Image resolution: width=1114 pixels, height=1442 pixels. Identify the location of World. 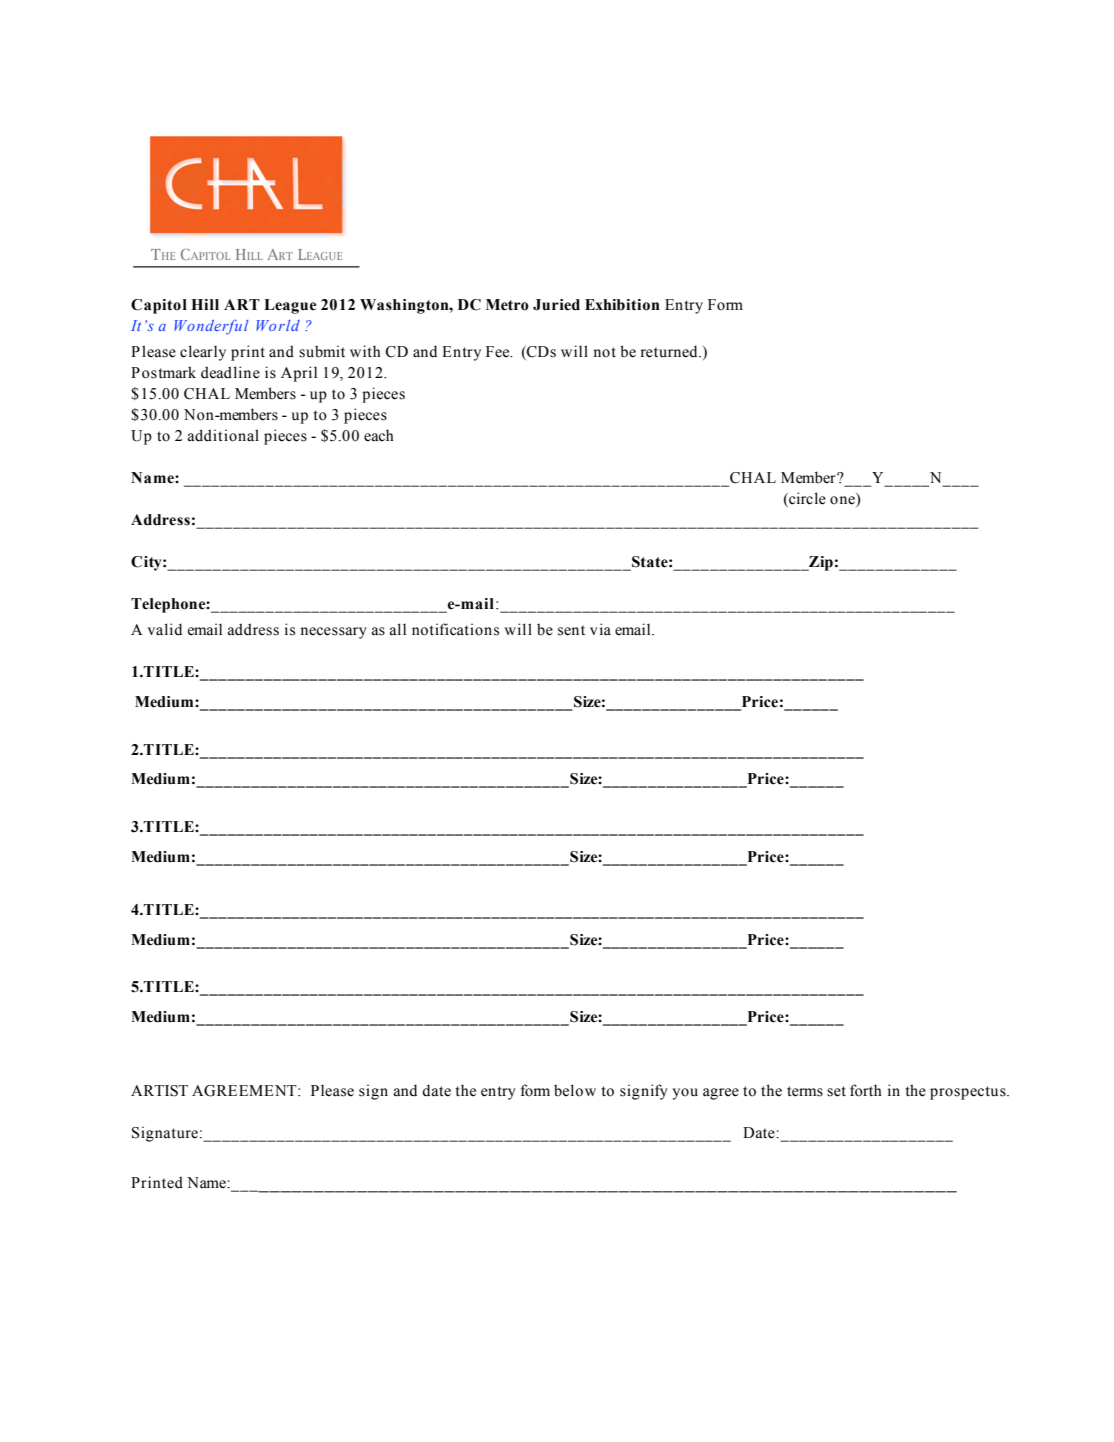
(278, 325).
